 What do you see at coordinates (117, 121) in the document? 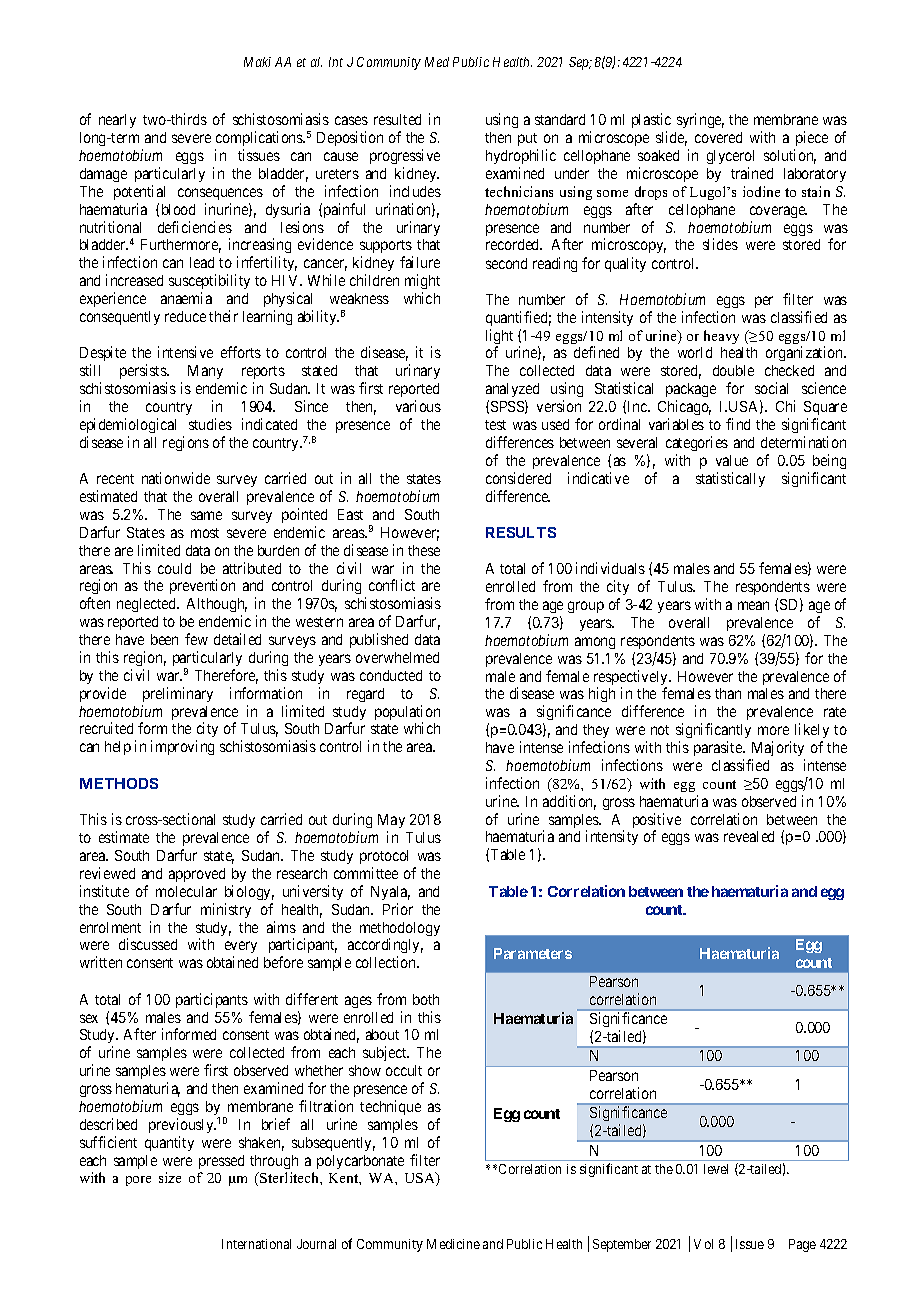
I see `nearly` at bounding box center [117, 121].
